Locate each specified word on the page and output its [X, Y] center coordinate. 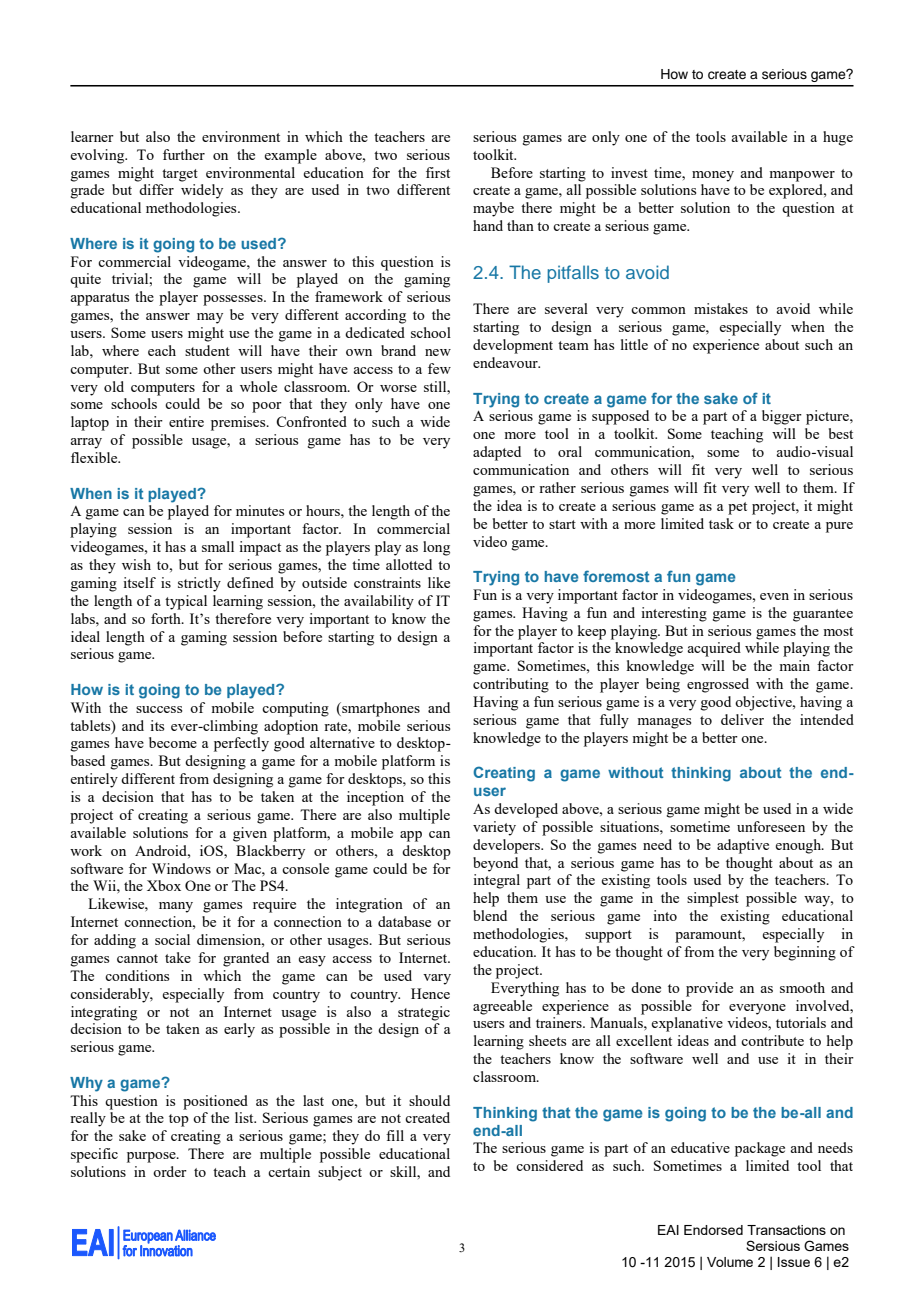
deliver [742, 719]
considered [549, 1165]
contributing [511, 685]
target [180, 175]
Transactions [786, 1230]
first [438, 172]
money [713, 176]
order [170, 1171]
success [159, 709]
